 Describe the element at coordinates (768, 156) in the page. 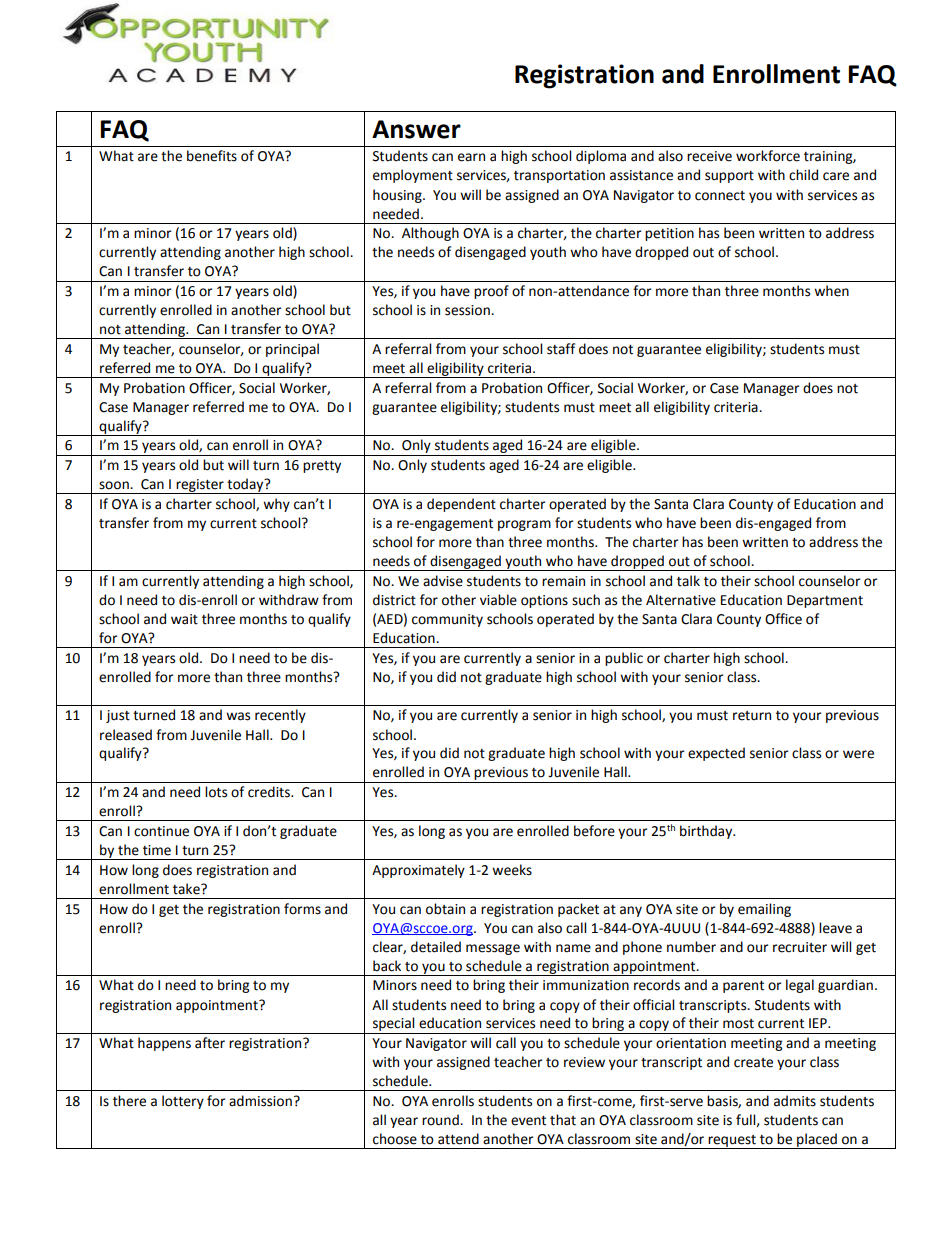

I see `workforce` at that location.
